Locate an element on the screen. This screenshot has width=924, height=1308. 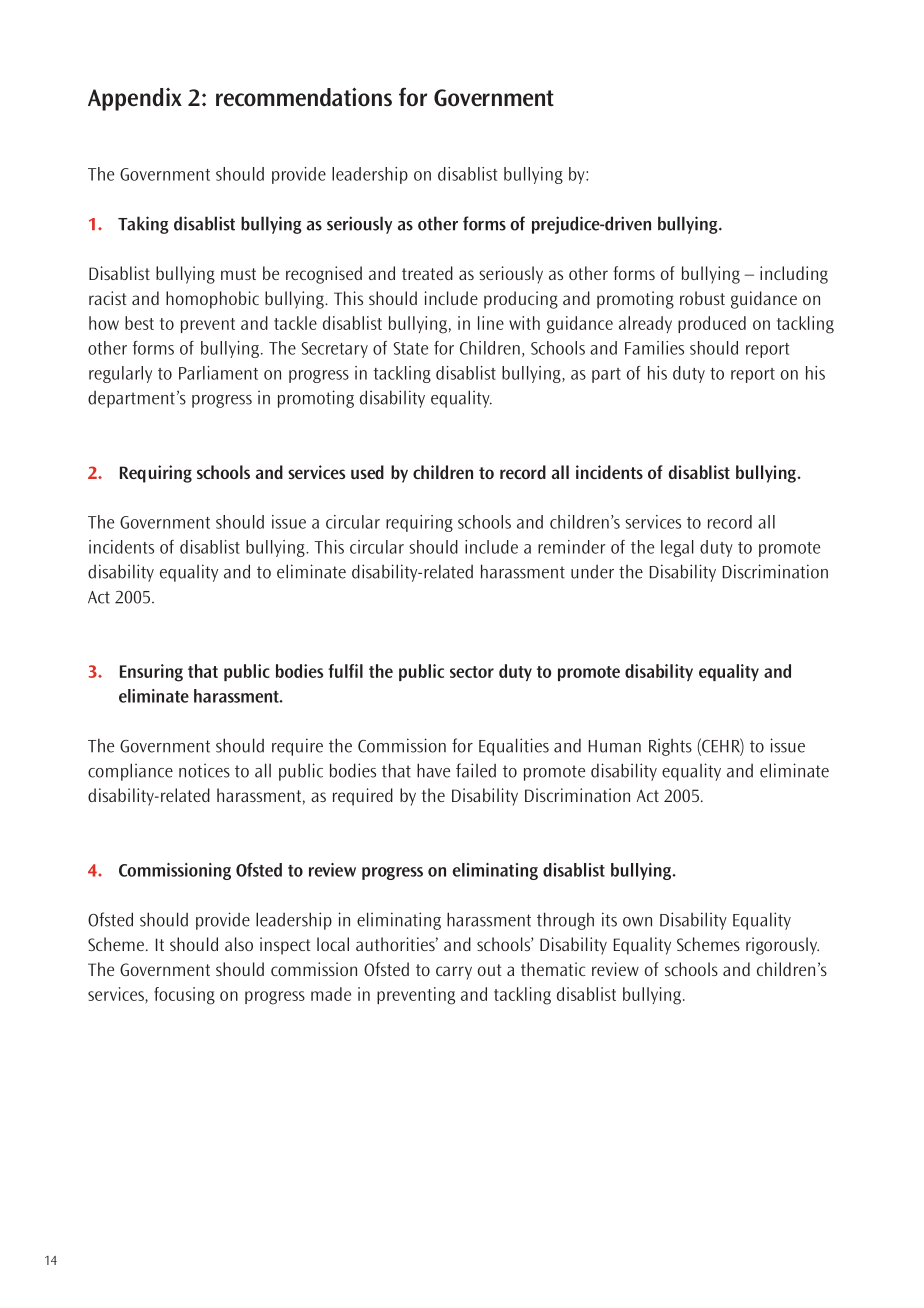
sector is located at coordinates (472, 672).
